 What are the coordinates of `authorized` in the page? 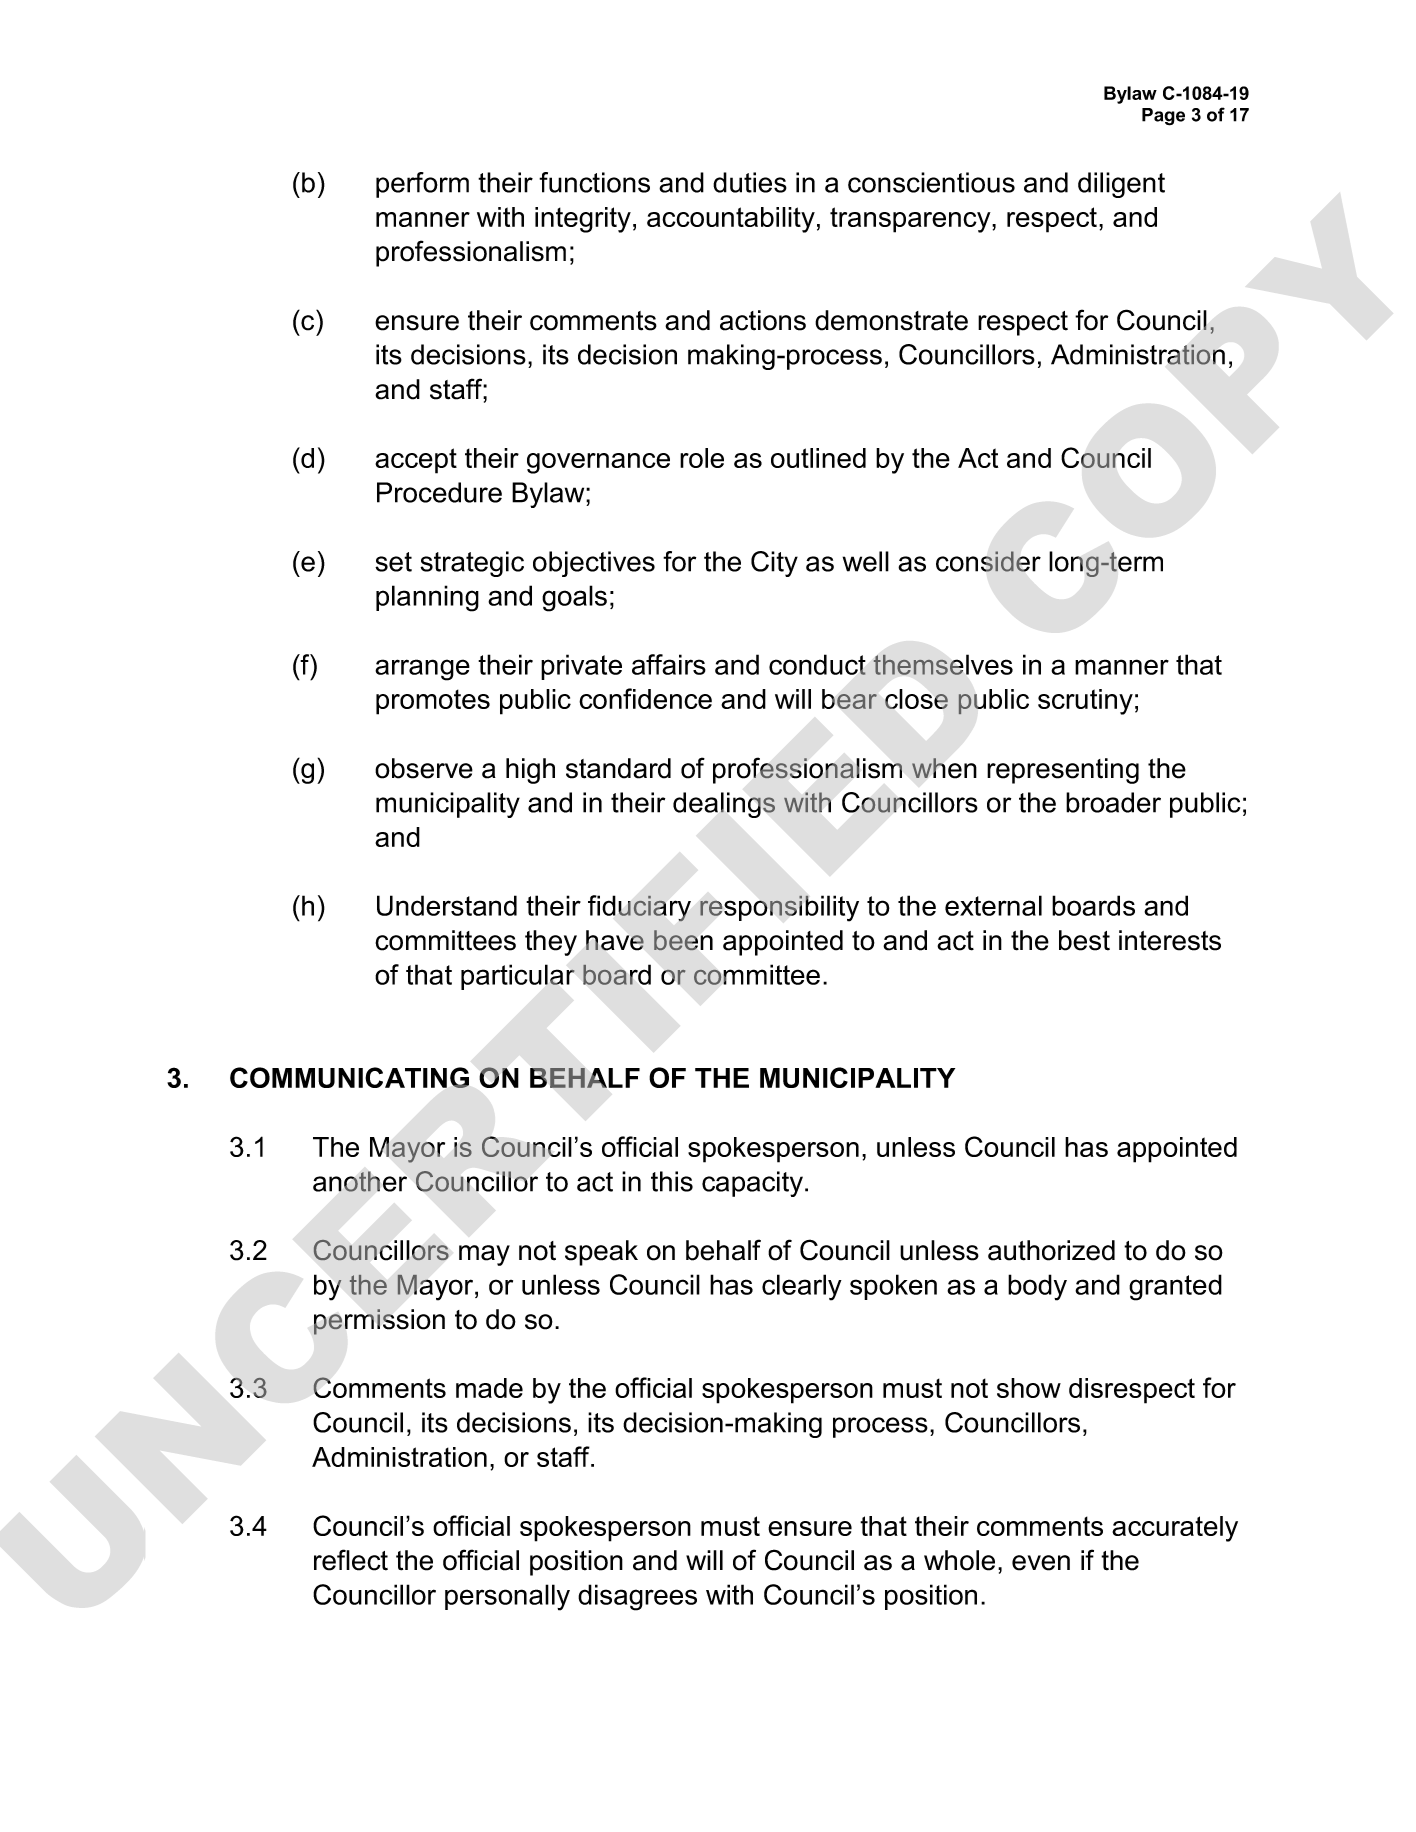 It's located at (1051, 1250).
